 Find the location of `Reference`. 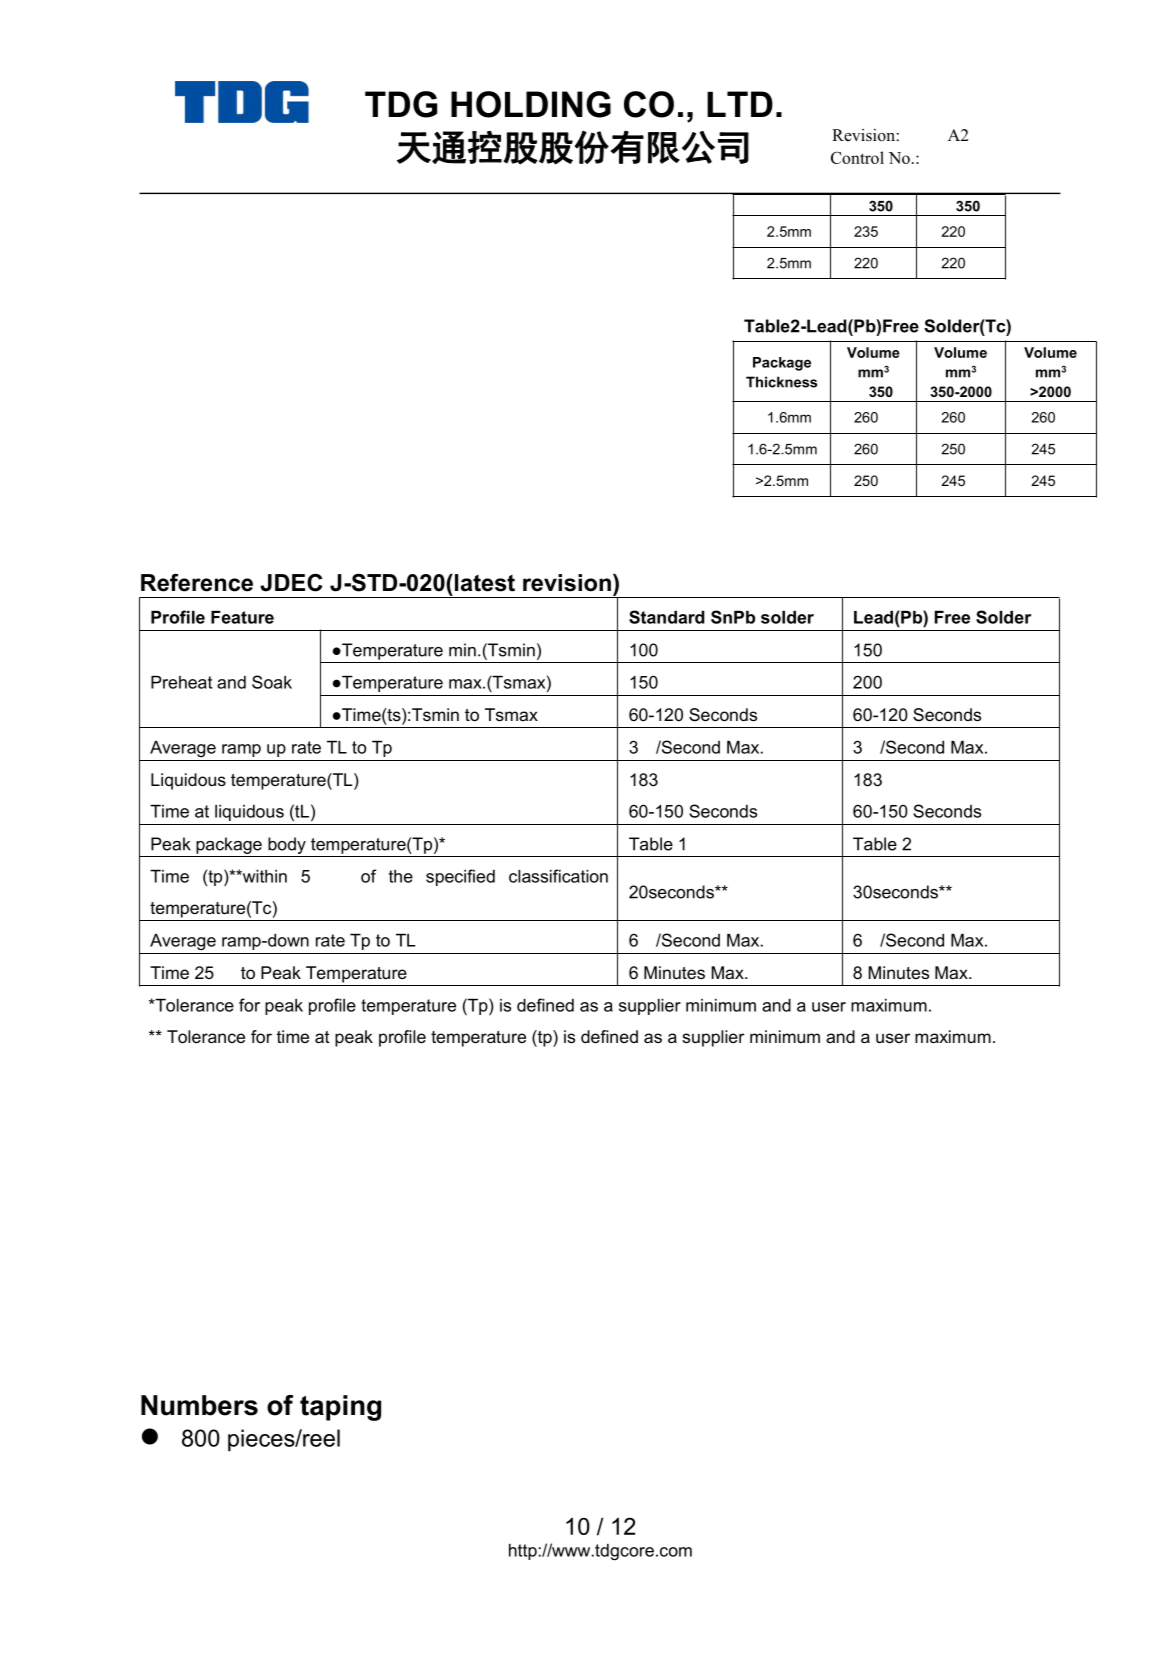

Reference is located at coordinates (197, 583).
